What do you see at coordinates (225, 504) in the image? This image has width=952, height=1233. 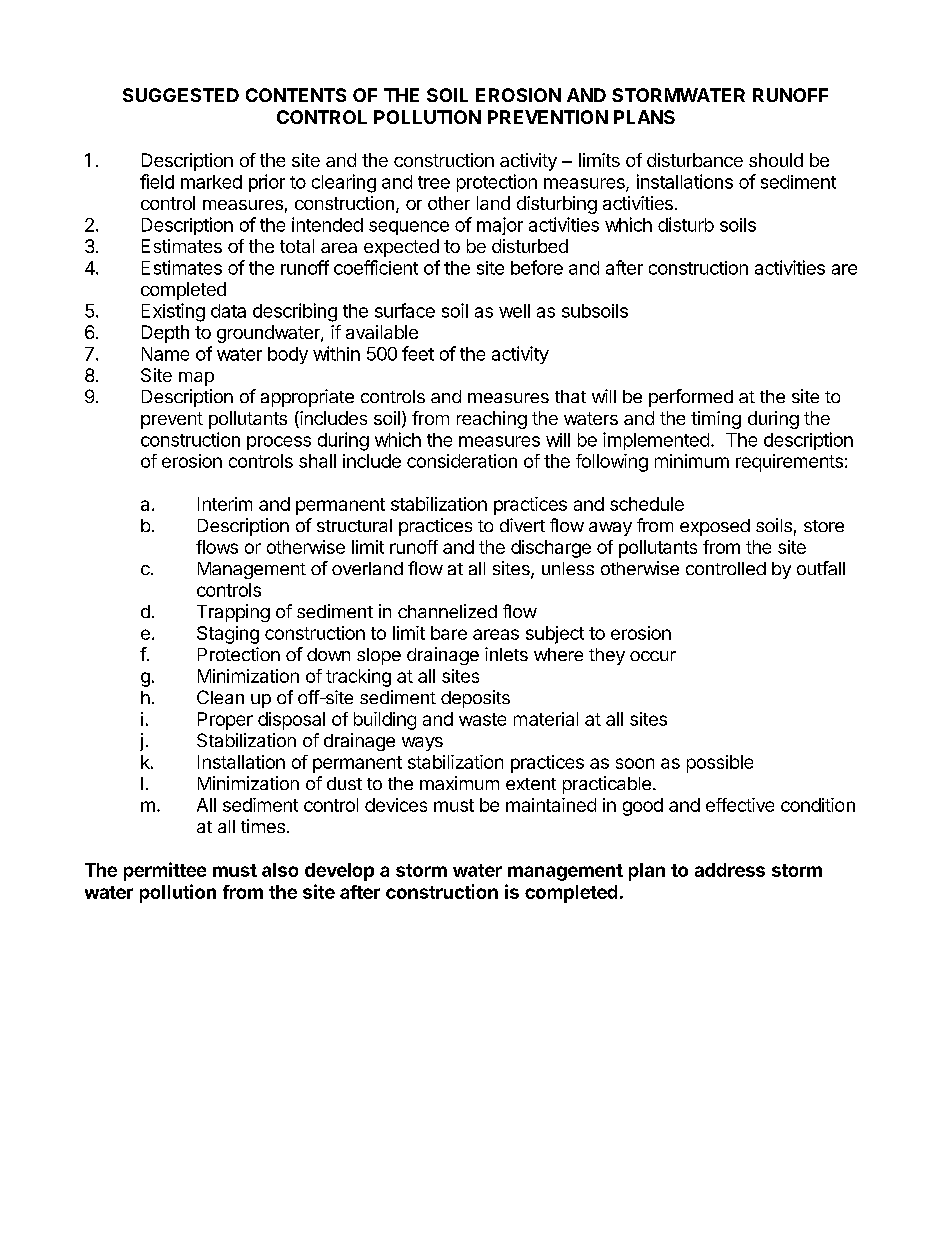 I see `Interim` at bounding box center [225, 504].
